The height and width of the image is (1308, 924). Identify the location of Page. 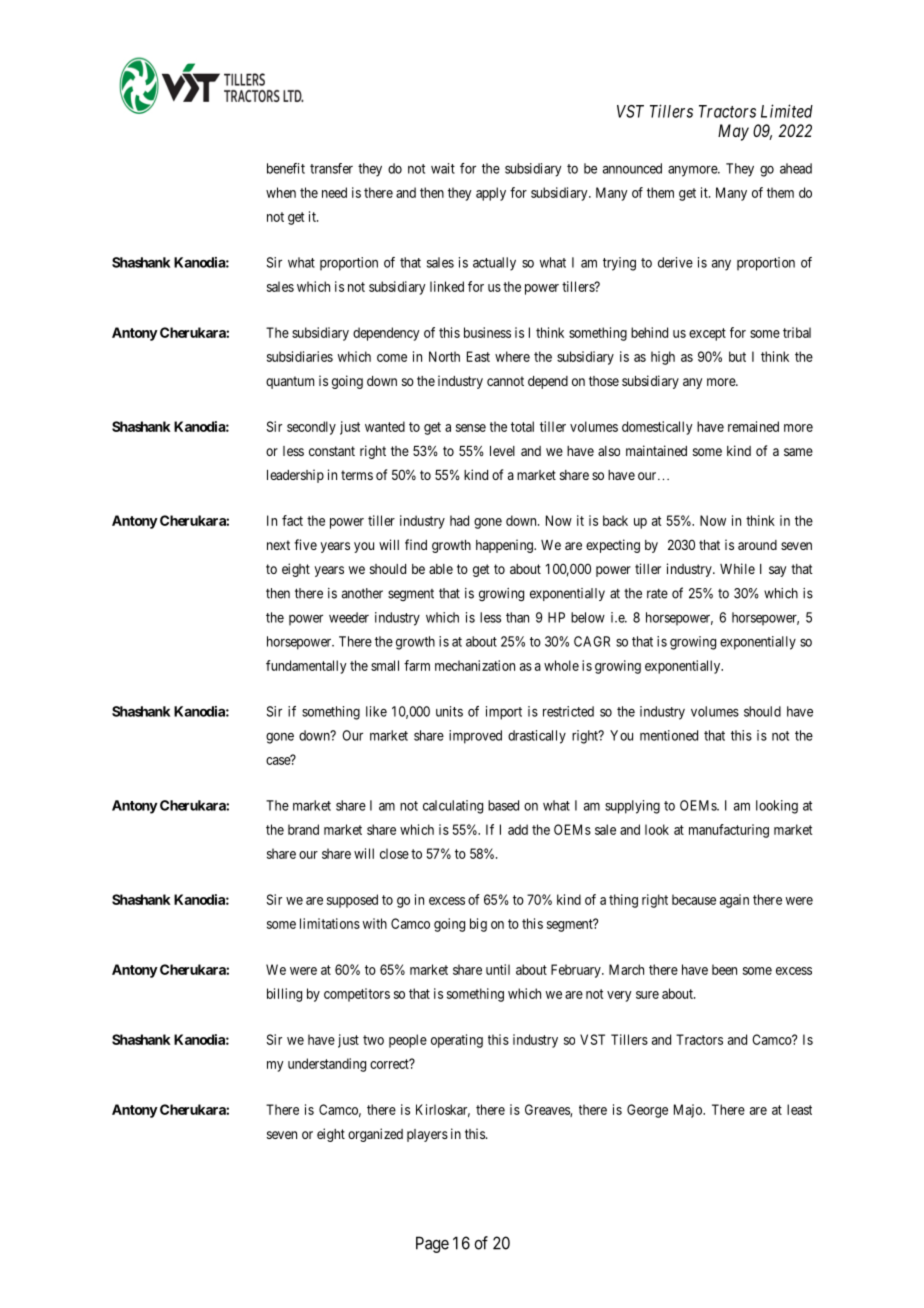
(432, 1244).
